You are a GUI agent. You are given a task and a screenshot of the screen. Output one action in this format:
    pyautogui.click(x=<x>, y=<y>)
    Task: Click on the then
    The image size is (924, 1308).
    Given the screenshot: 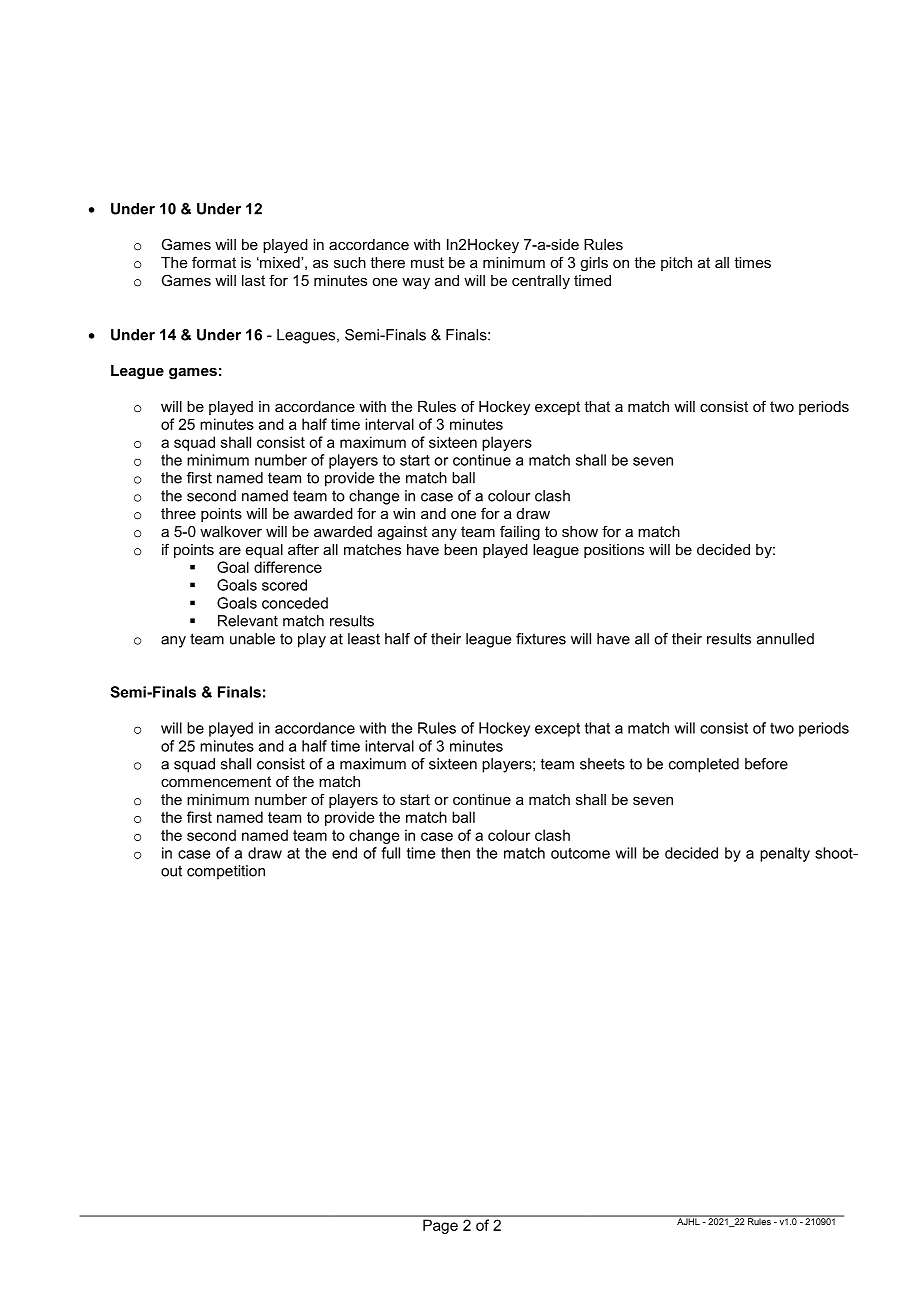 What is the action you would take?
    pyautogui.click(x=455, y=853)
